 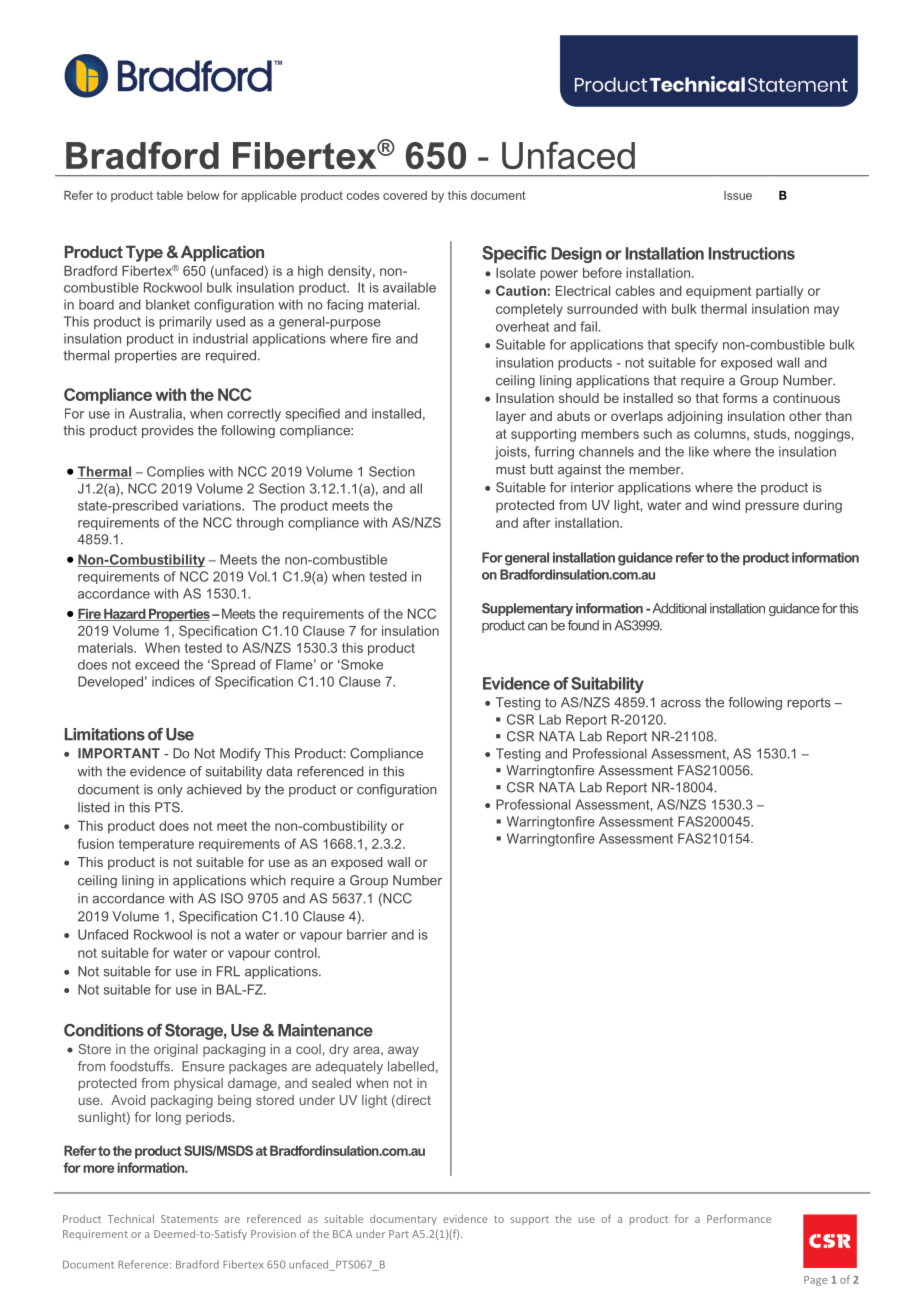 I want to click on can, so click(x=537, y=627).
